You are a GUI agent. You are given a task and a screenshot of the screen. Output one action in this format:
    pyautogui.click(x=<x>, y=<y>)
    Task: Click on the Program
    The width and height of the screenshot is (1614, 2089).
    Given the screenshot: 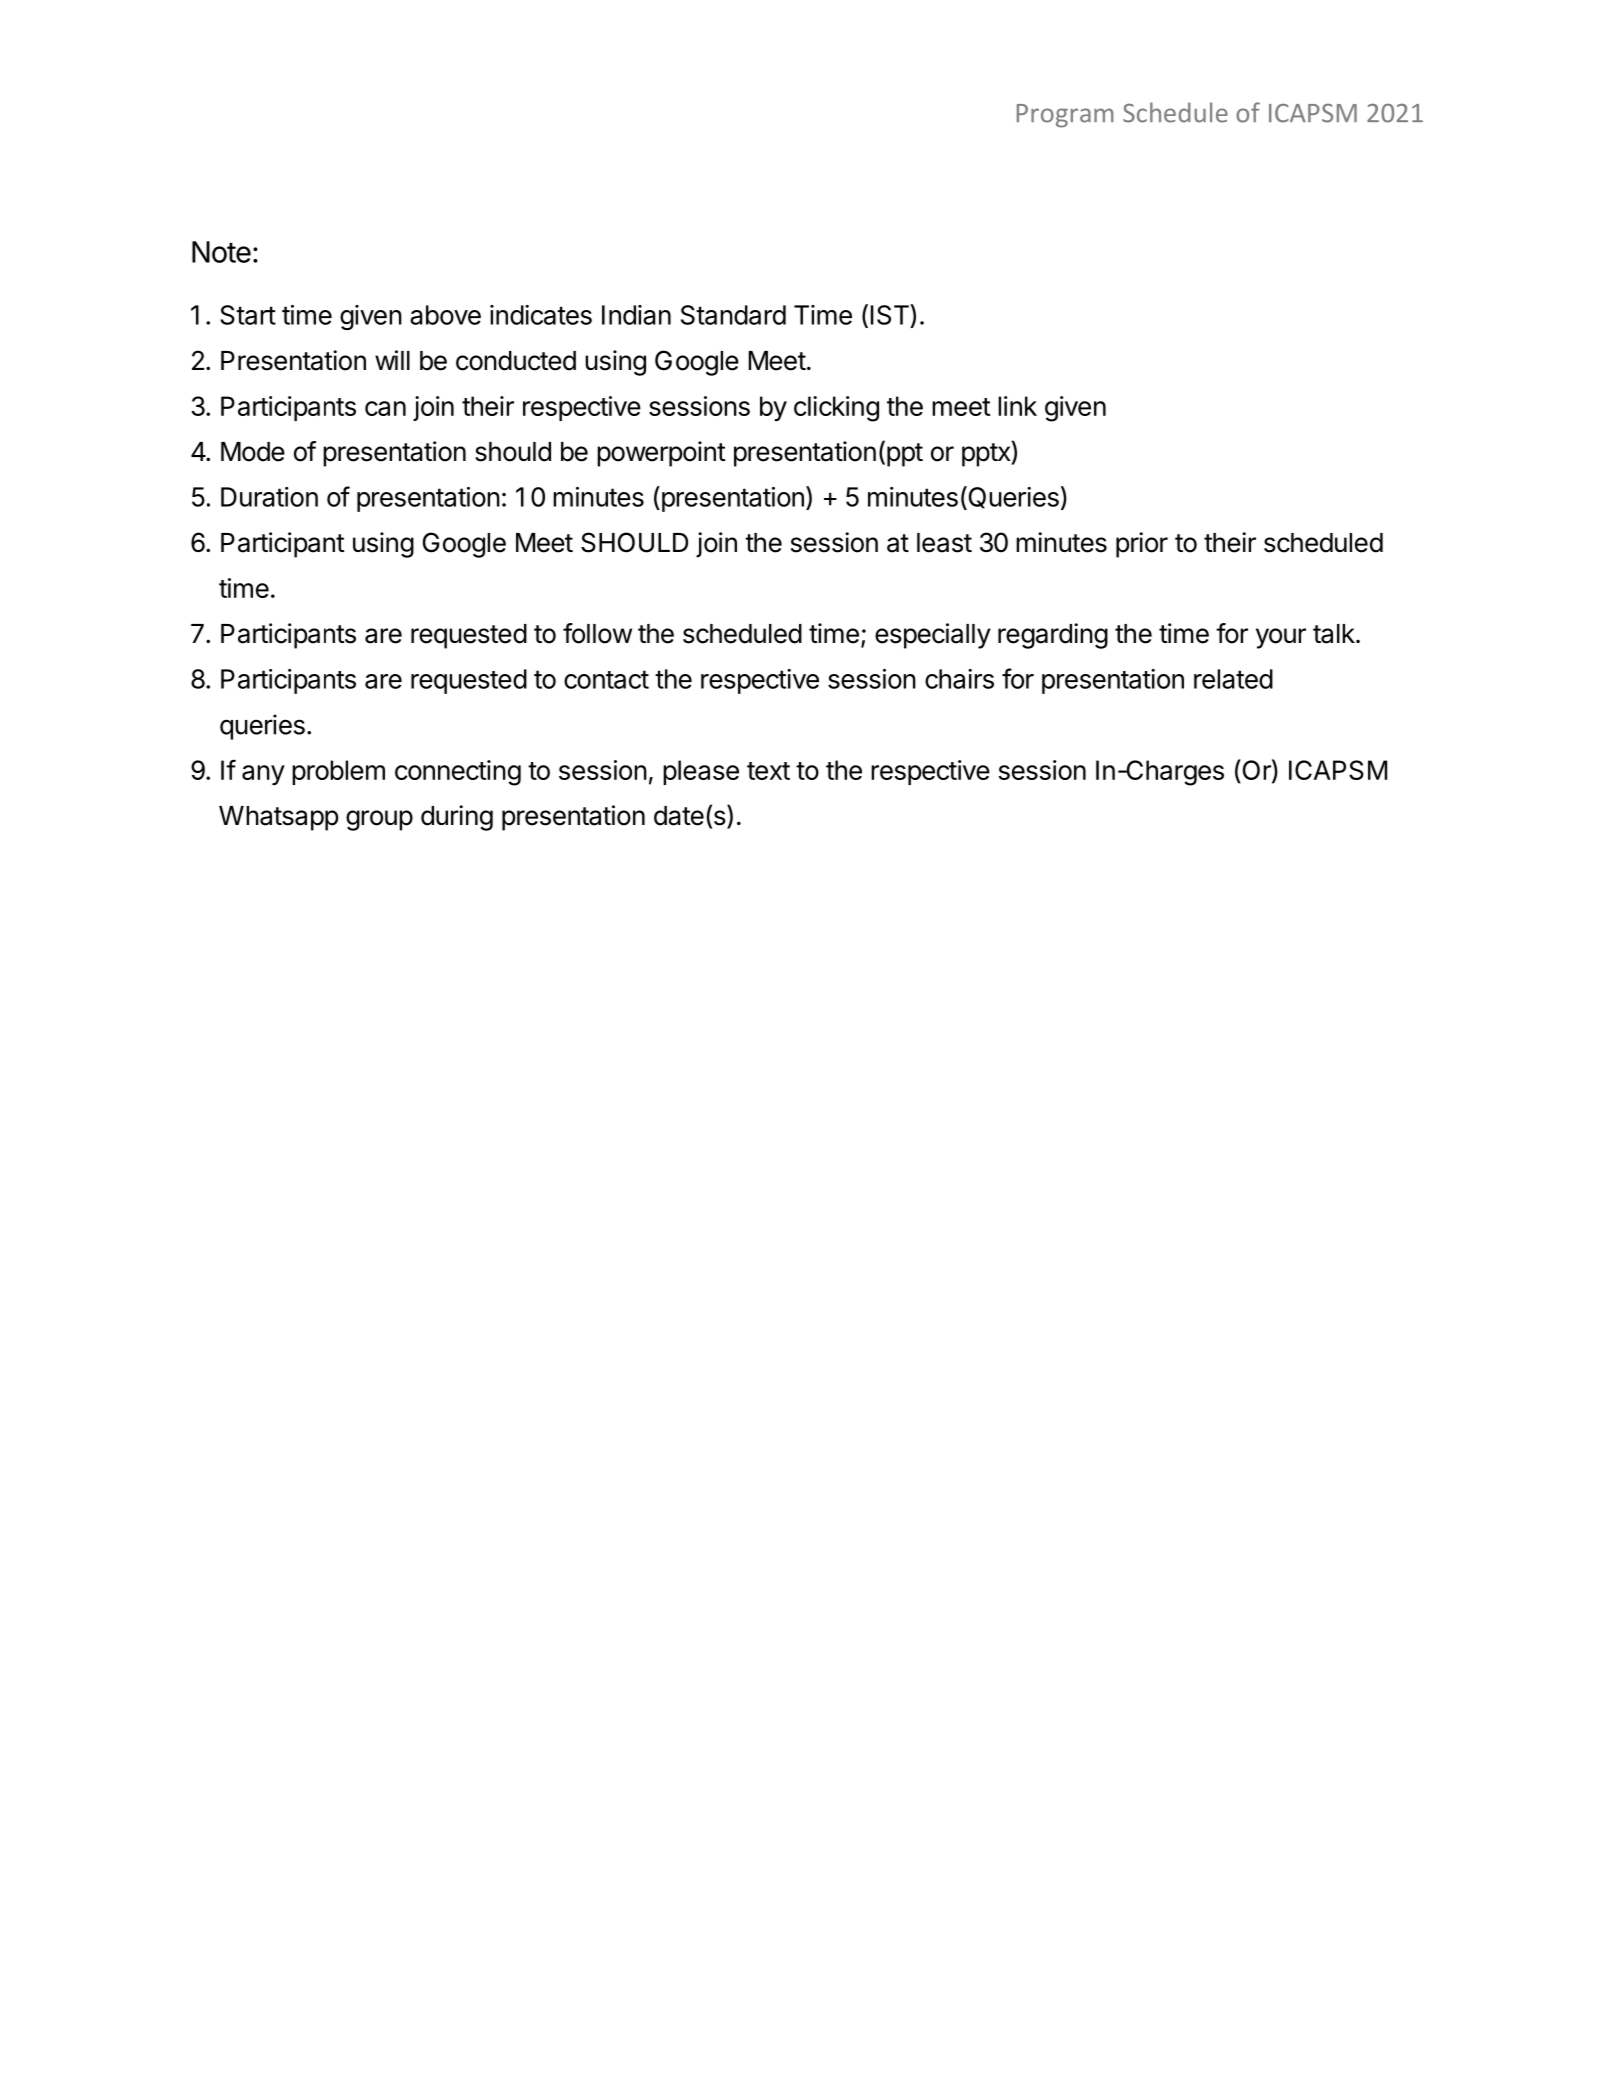 What is the action you would take?
    pyautogui.click(x=1065, y=116)
